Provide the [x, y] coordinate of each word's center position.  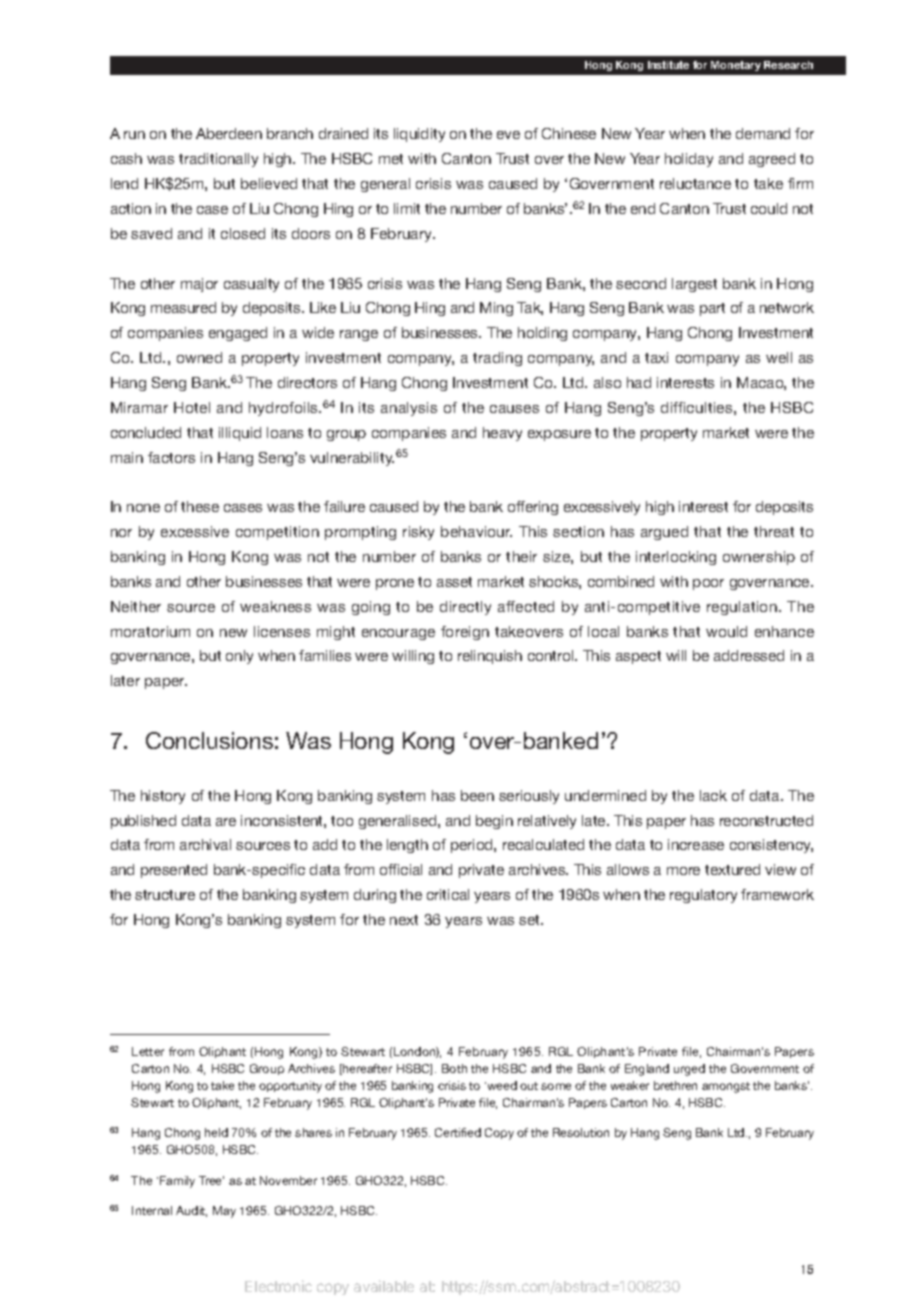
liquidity [419, 135]
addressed [749, 655]
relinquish [490, 657]
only [239, 657]
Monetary [736, 66]
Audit [191, 1211]
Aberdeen [229, 133]
